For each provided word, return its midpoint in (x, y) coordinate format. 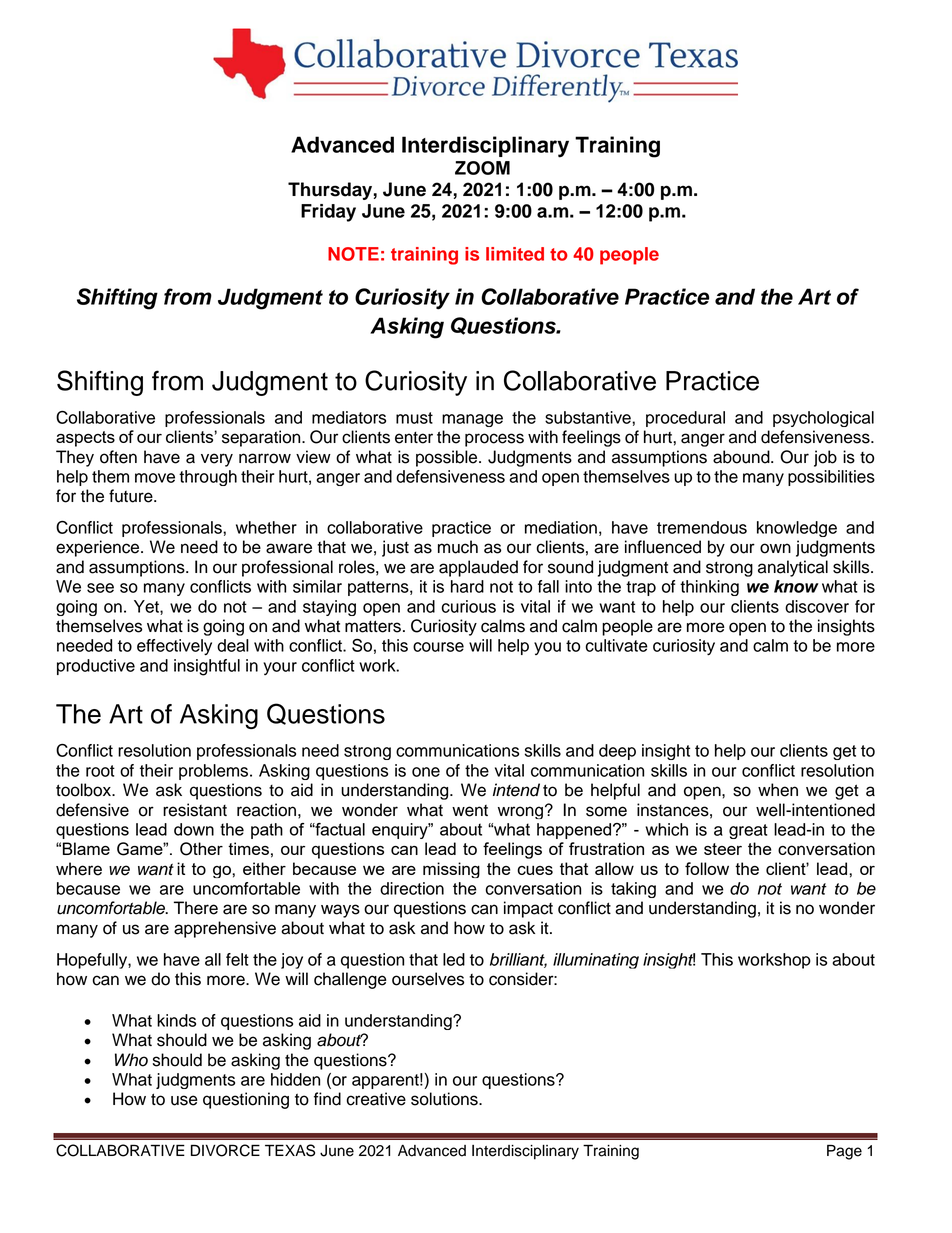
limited (515, 254)
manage (472, 420)
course (438, 647)
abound (742, 457)
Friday (328, 213)
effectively (174, 647)
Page (844, 1152)
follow (707, 868)
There (196, 908)
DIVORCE (225, 1150)
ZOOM (482, 168)
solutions (445, 1099)
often (118, 457)
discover (817, 606)
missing (451, 870)
